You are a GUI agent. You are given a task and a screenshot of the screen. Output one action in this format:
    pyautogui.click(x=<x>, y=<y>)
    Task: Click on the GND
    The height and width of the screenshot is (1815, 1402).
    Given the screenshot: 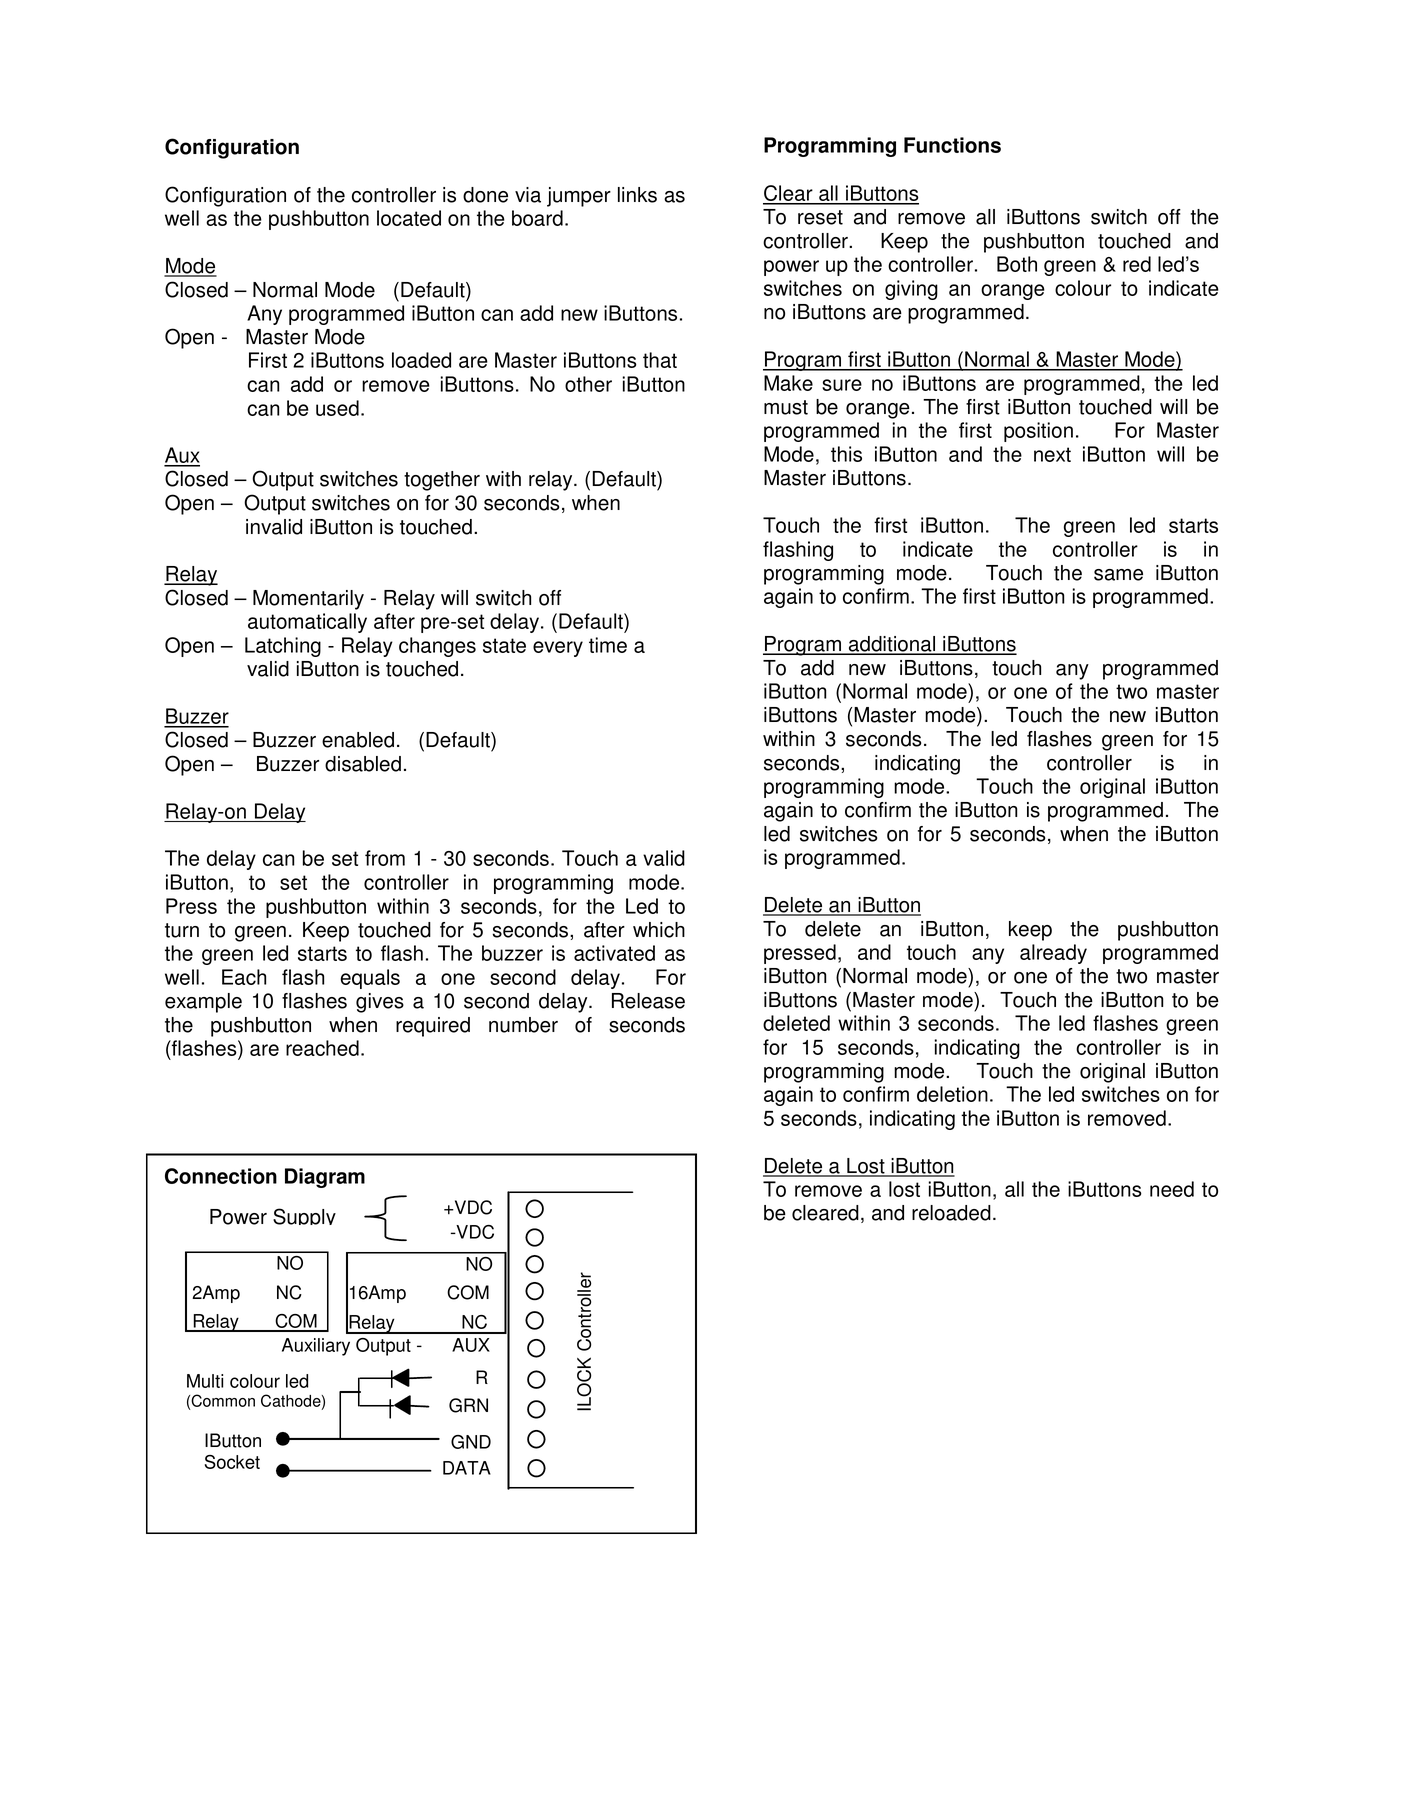 What is the action you would take?
    pyautogui.click(x=471, y=1442)
